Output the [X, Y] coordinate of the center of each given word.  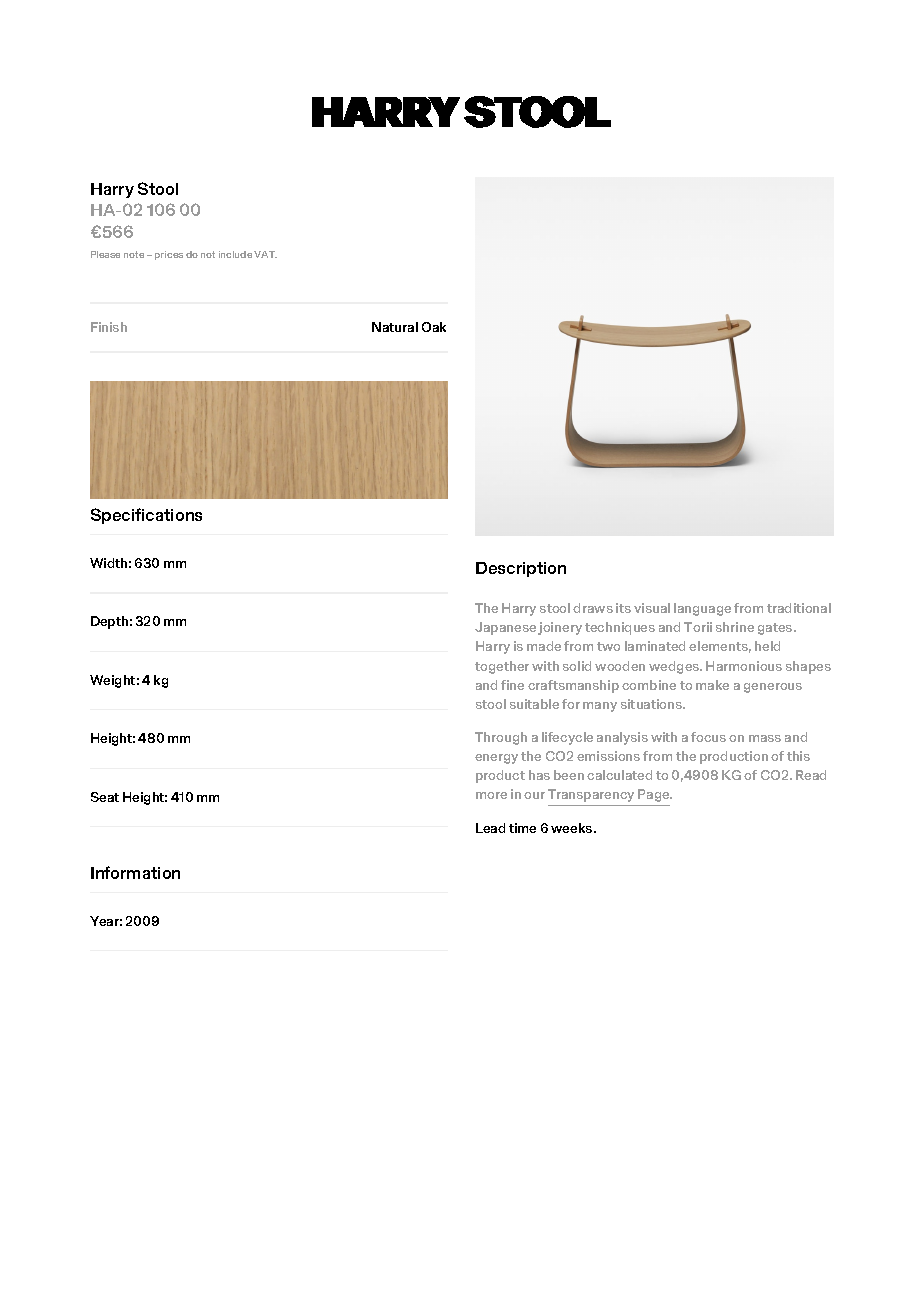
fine [512, 685]
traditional [799, 608]
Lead [490, 828]
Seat [105, 797]
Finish [109, 327]
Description [521, 569]
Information [135, 872]
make [712, 685]
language [702, 609]
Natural [395, 327]
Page [655, 795]
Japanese [505, 628]
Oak [434, 327]
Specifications [146, 516]
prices [169, 255]
